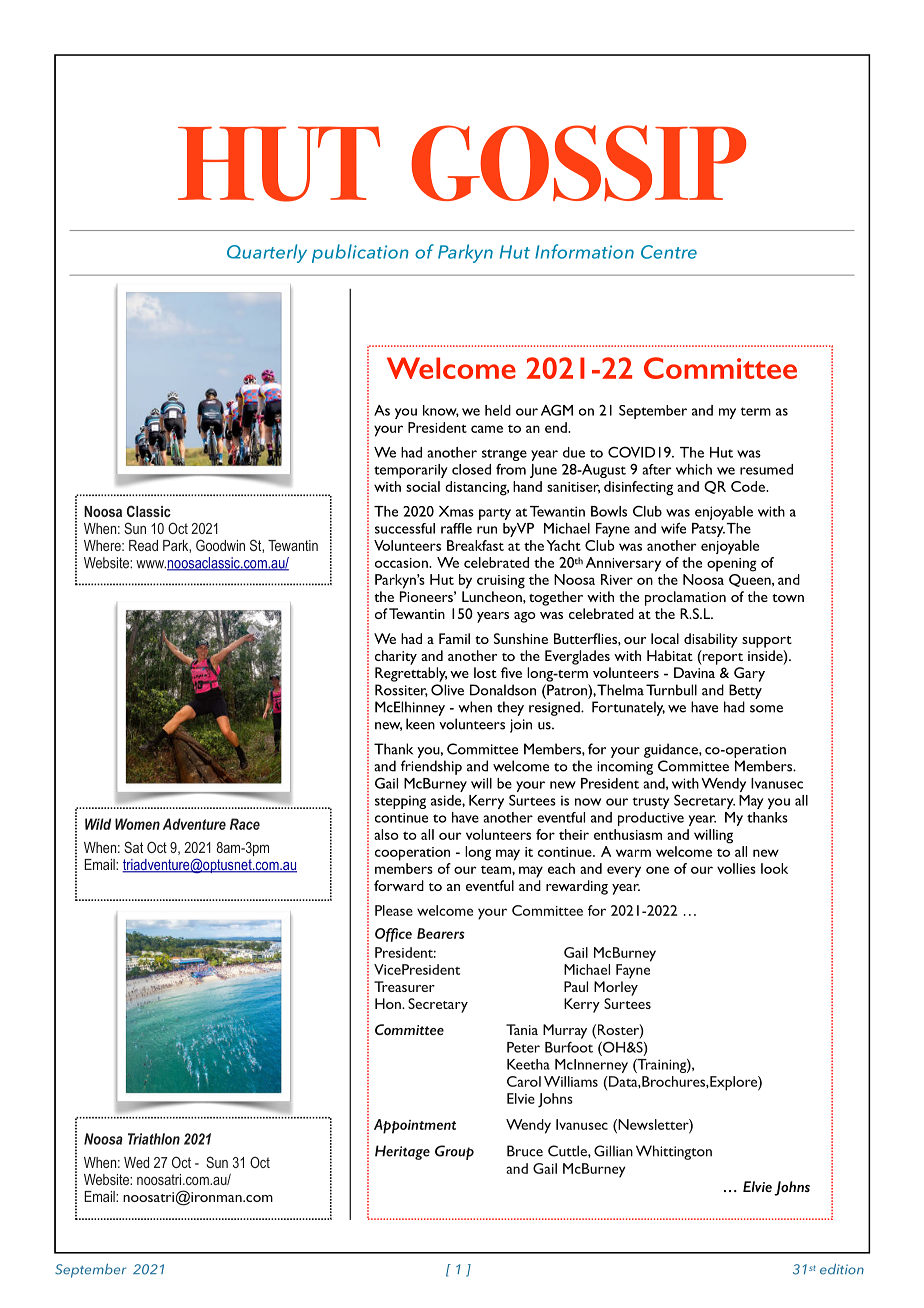 The height and width of the document is (1308, 924). What do you see at coordinates (471, 469) in the document?
I see `closed` at bounding box center [471, 469].
